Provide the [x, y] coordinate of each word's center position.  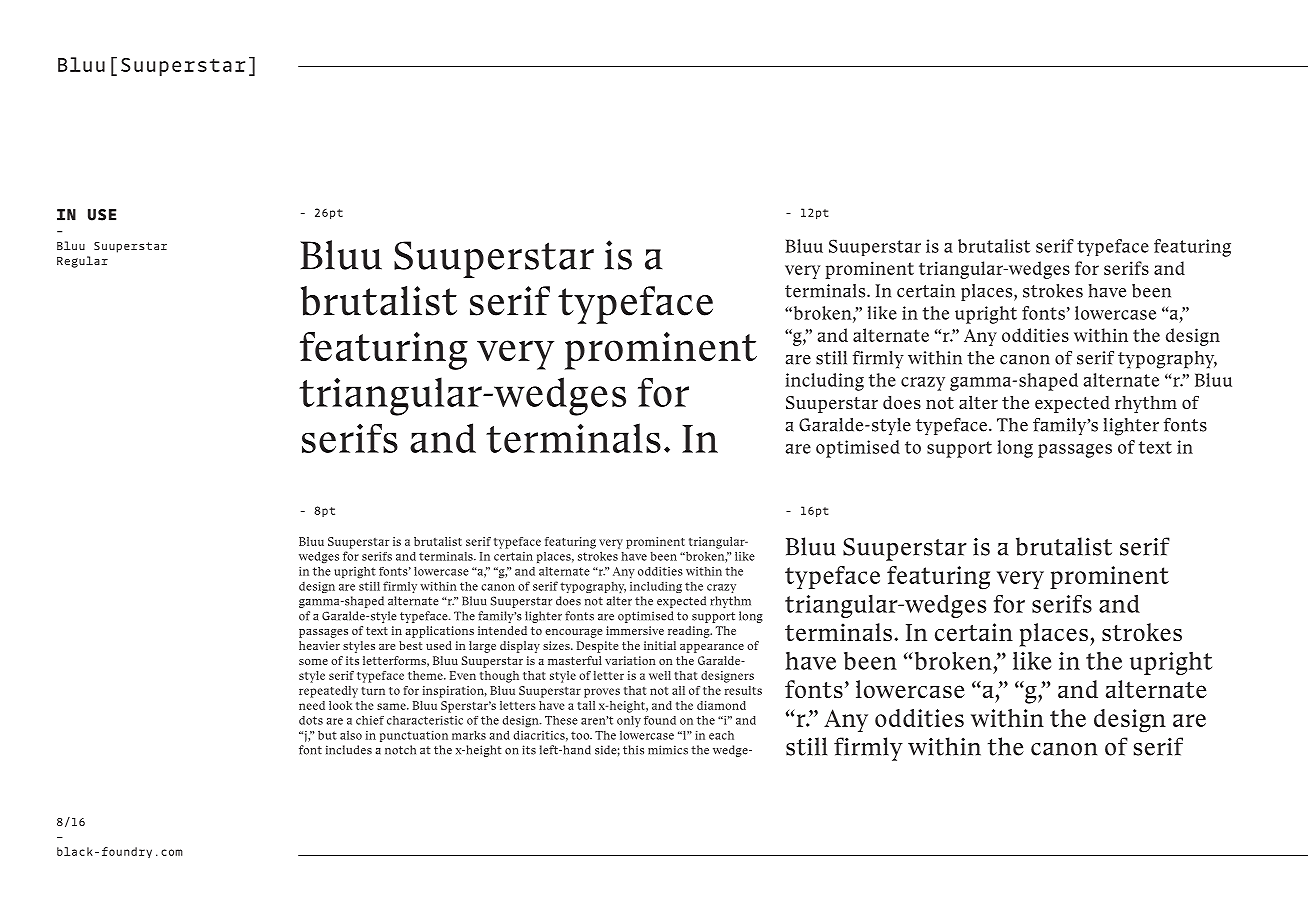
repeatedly [328, 692]
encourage [573, 633]
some [313, 662]
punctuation [414, 736]
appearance [712, 648]
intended [502, 630]
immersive [635, 630]
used [439, 645]
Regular [82, 262]
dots [311, 720]
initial [660, 645]
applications [439, 632]
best [410, 645]
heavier [319, 645]
